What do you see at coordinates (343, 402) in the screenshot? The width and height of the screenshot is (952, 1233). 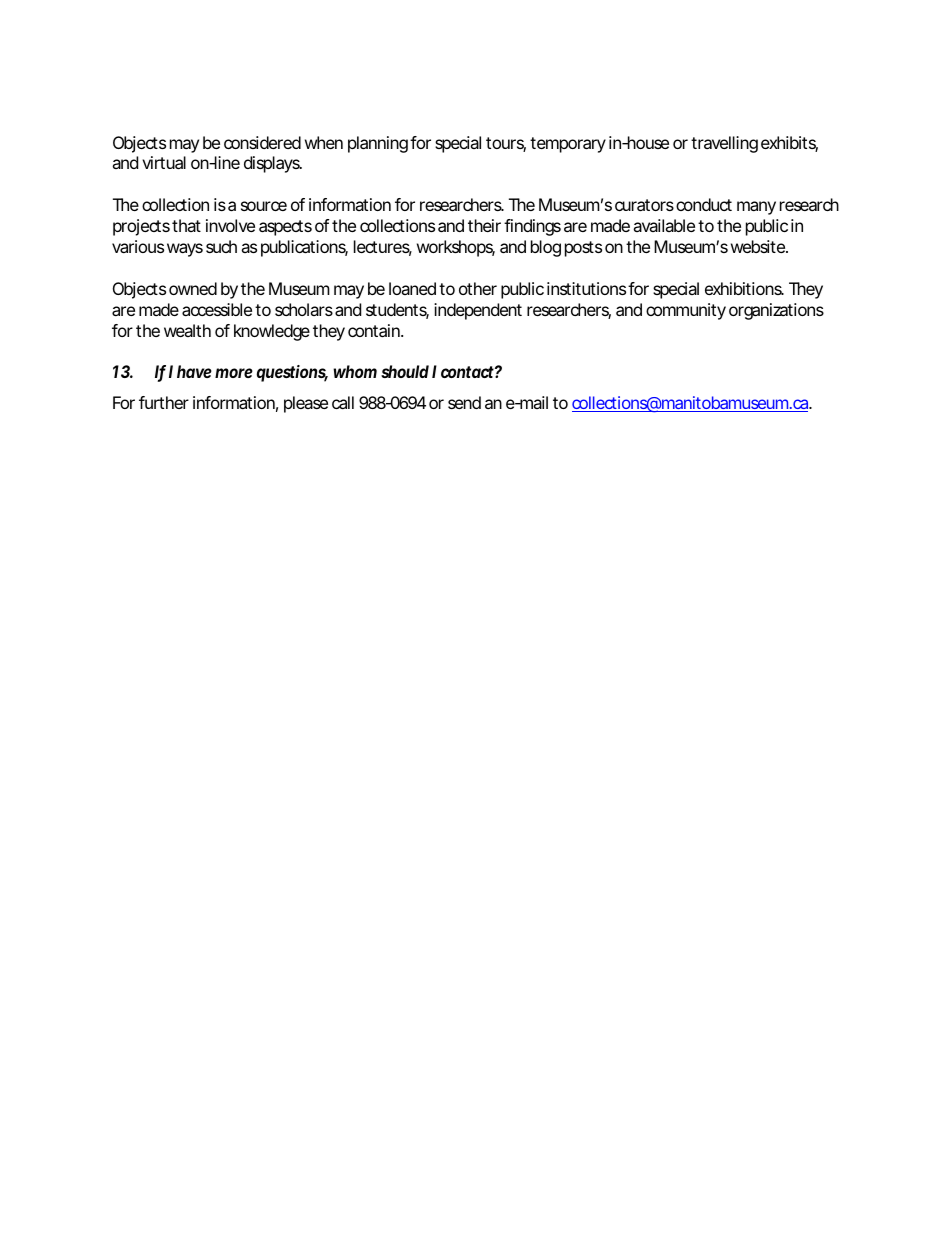 I see `call` at bounding box center [343, 402].
